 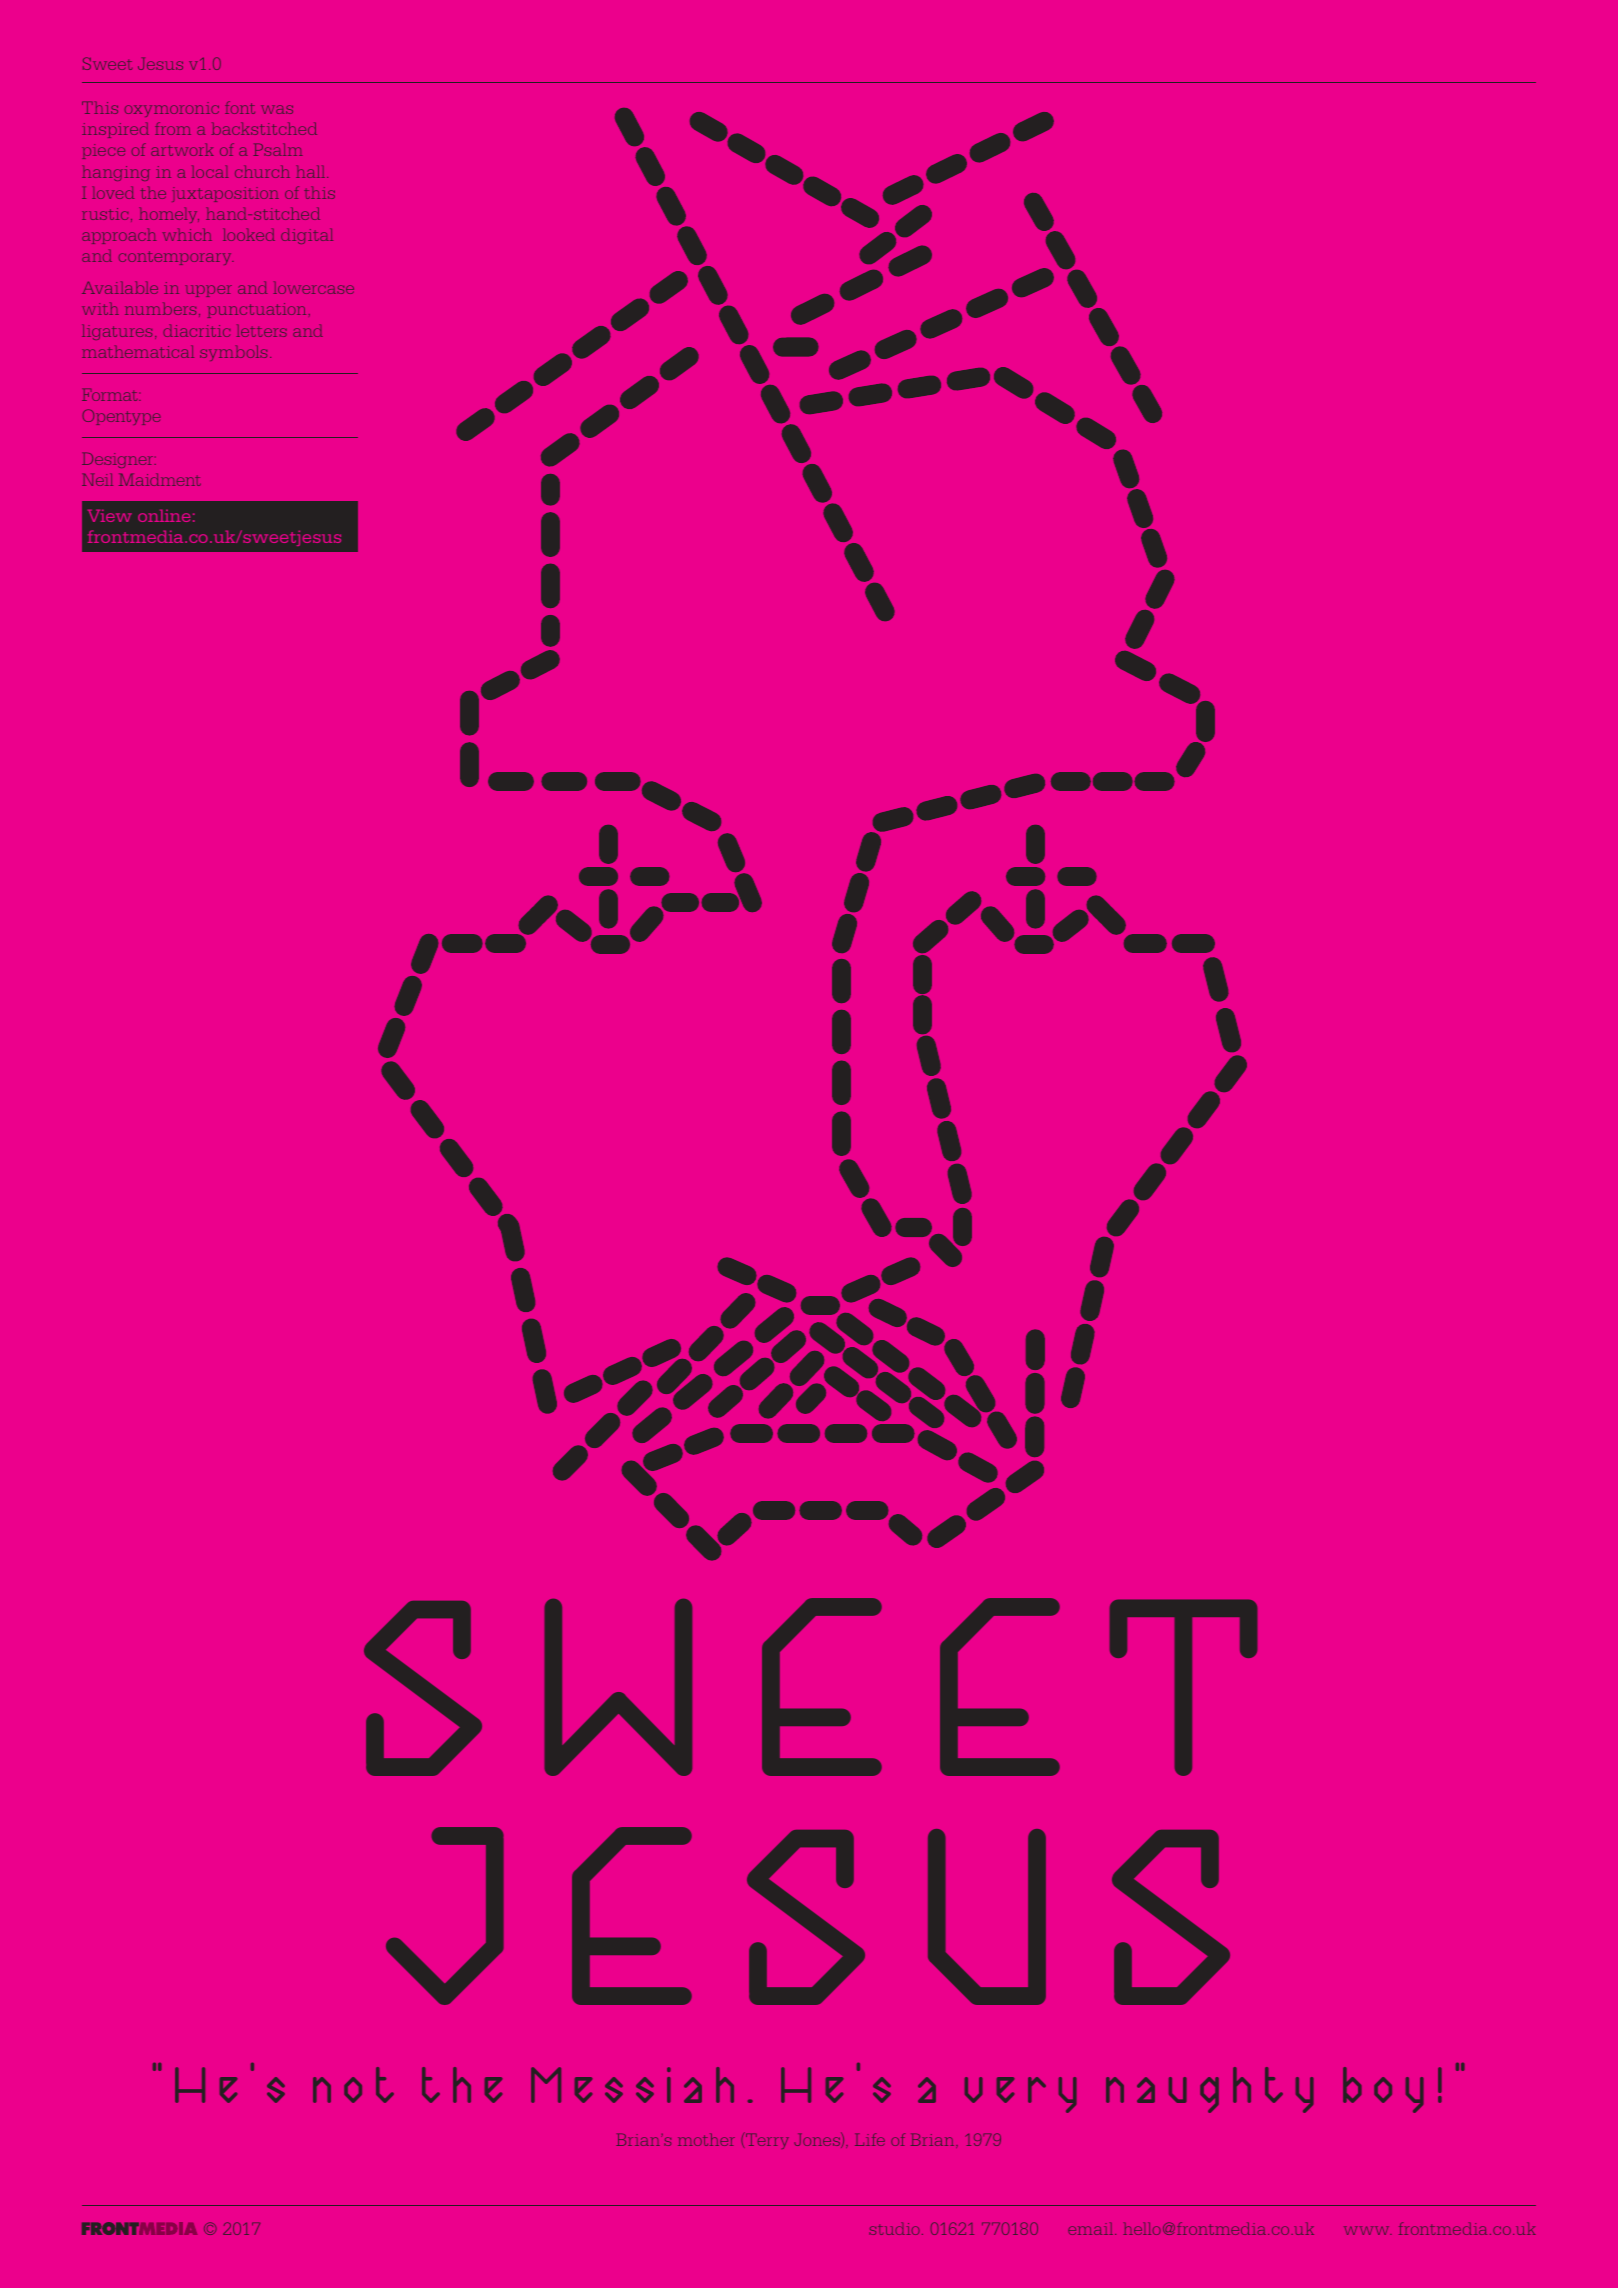 I want to click on naughty, so click(x=1210, y=2090).
